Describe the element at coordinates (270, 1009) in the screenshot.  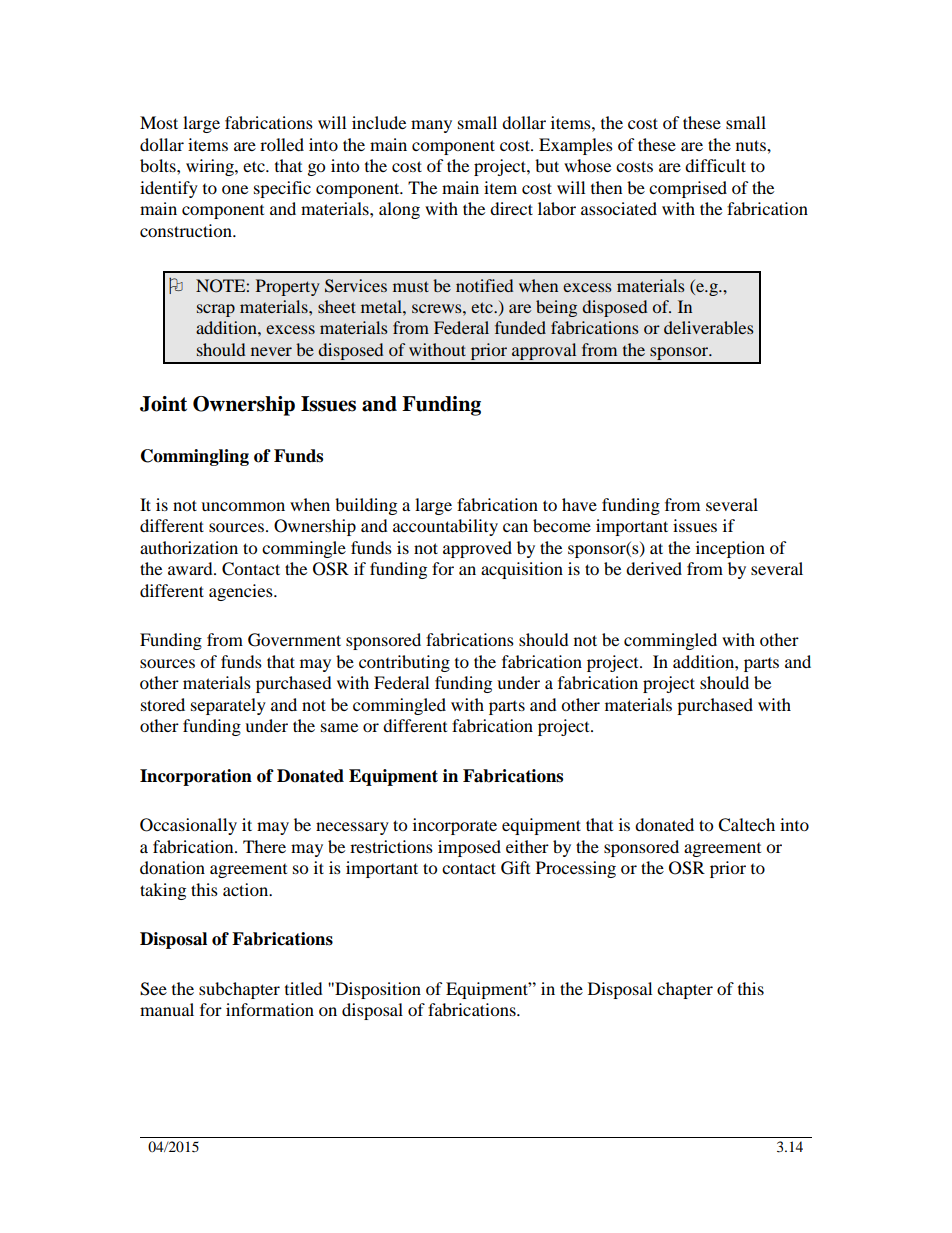
I see `information` at that location.
